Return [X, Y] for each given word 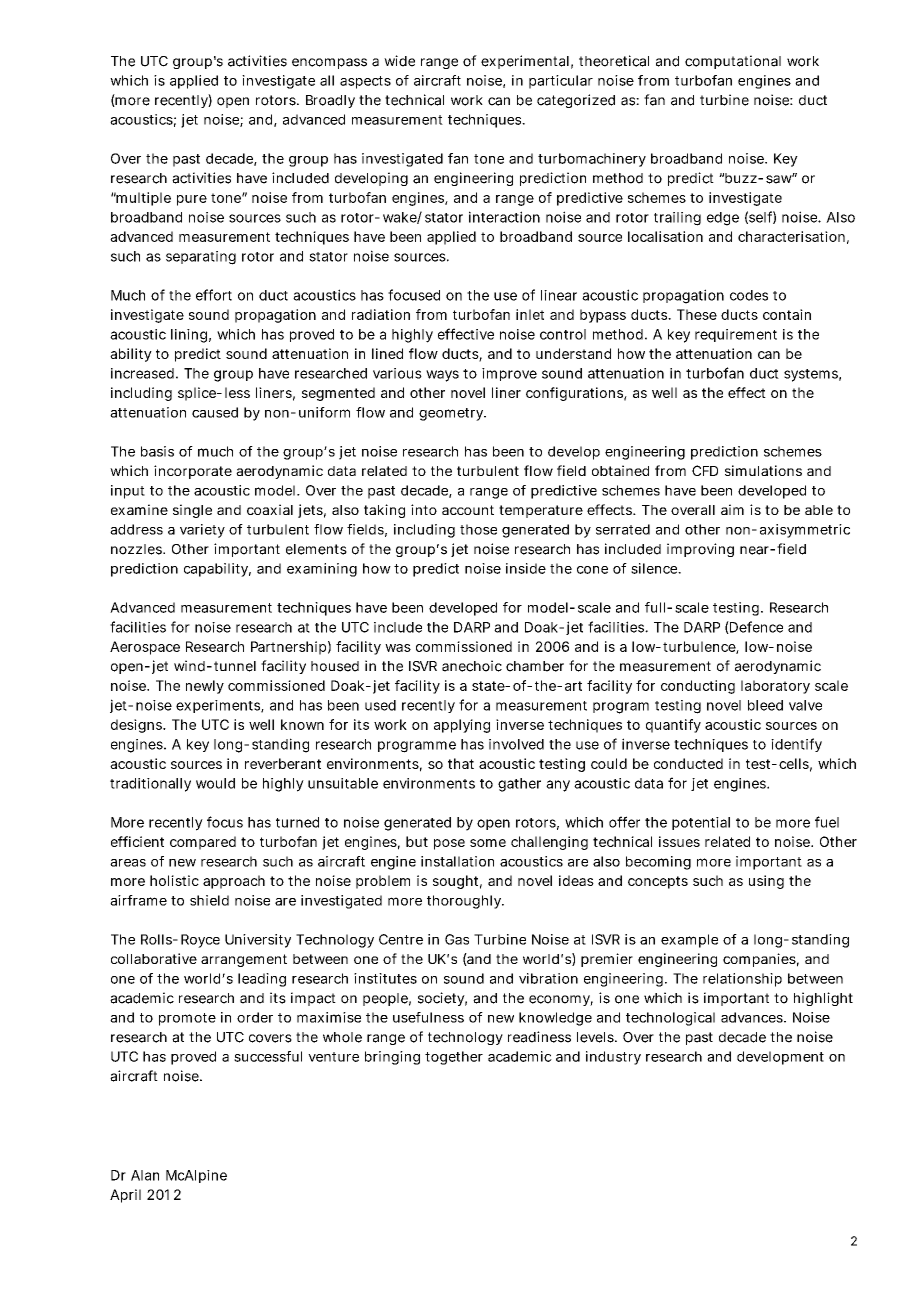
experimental [525, 62]
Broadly [330, 101]
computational [733, 62]
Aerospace [145, 648]
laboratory [775, 687]
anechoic [472, 666]
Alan [145, 1175]
